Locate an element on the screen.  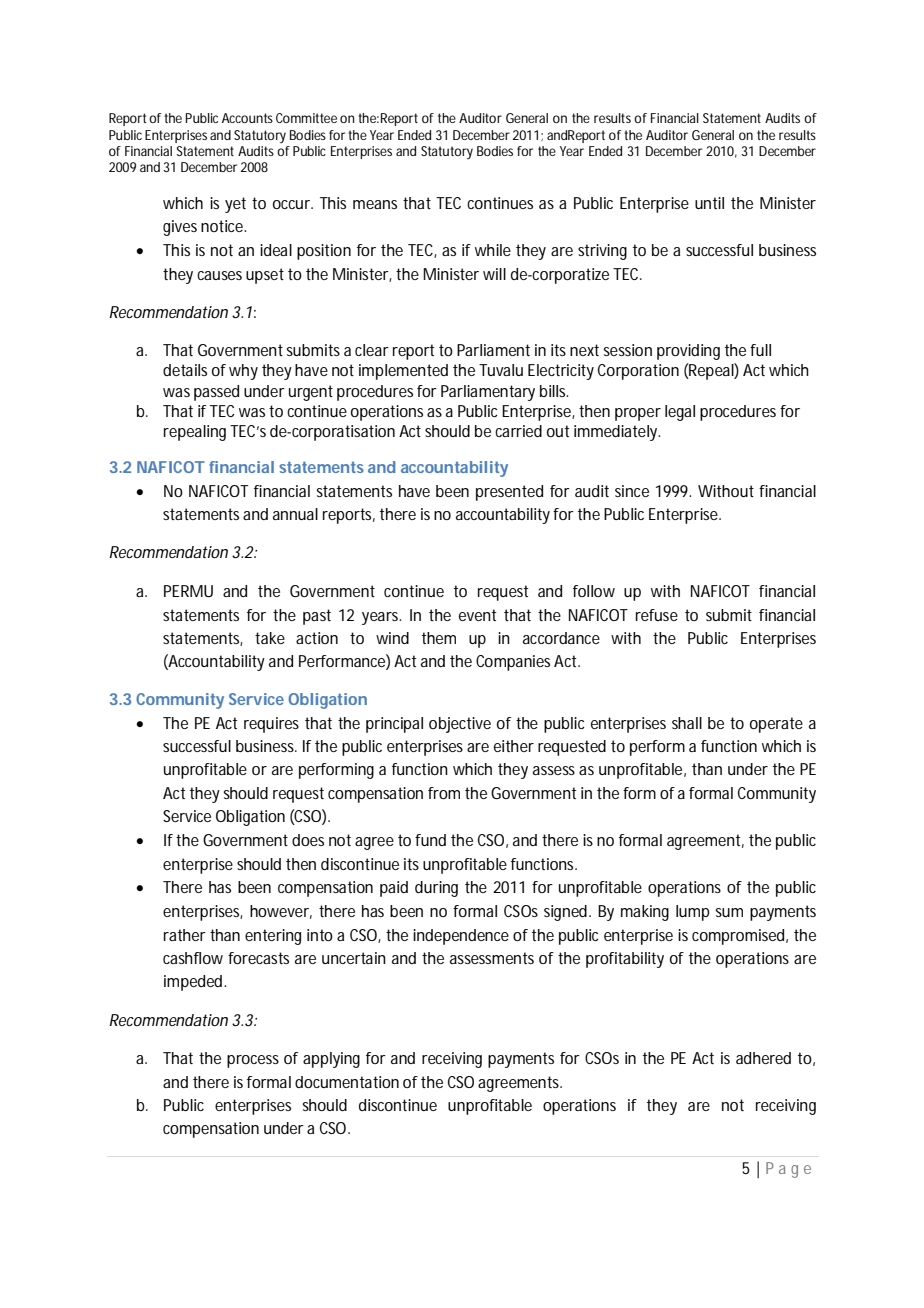
why is located at coordinates (243, 372).
